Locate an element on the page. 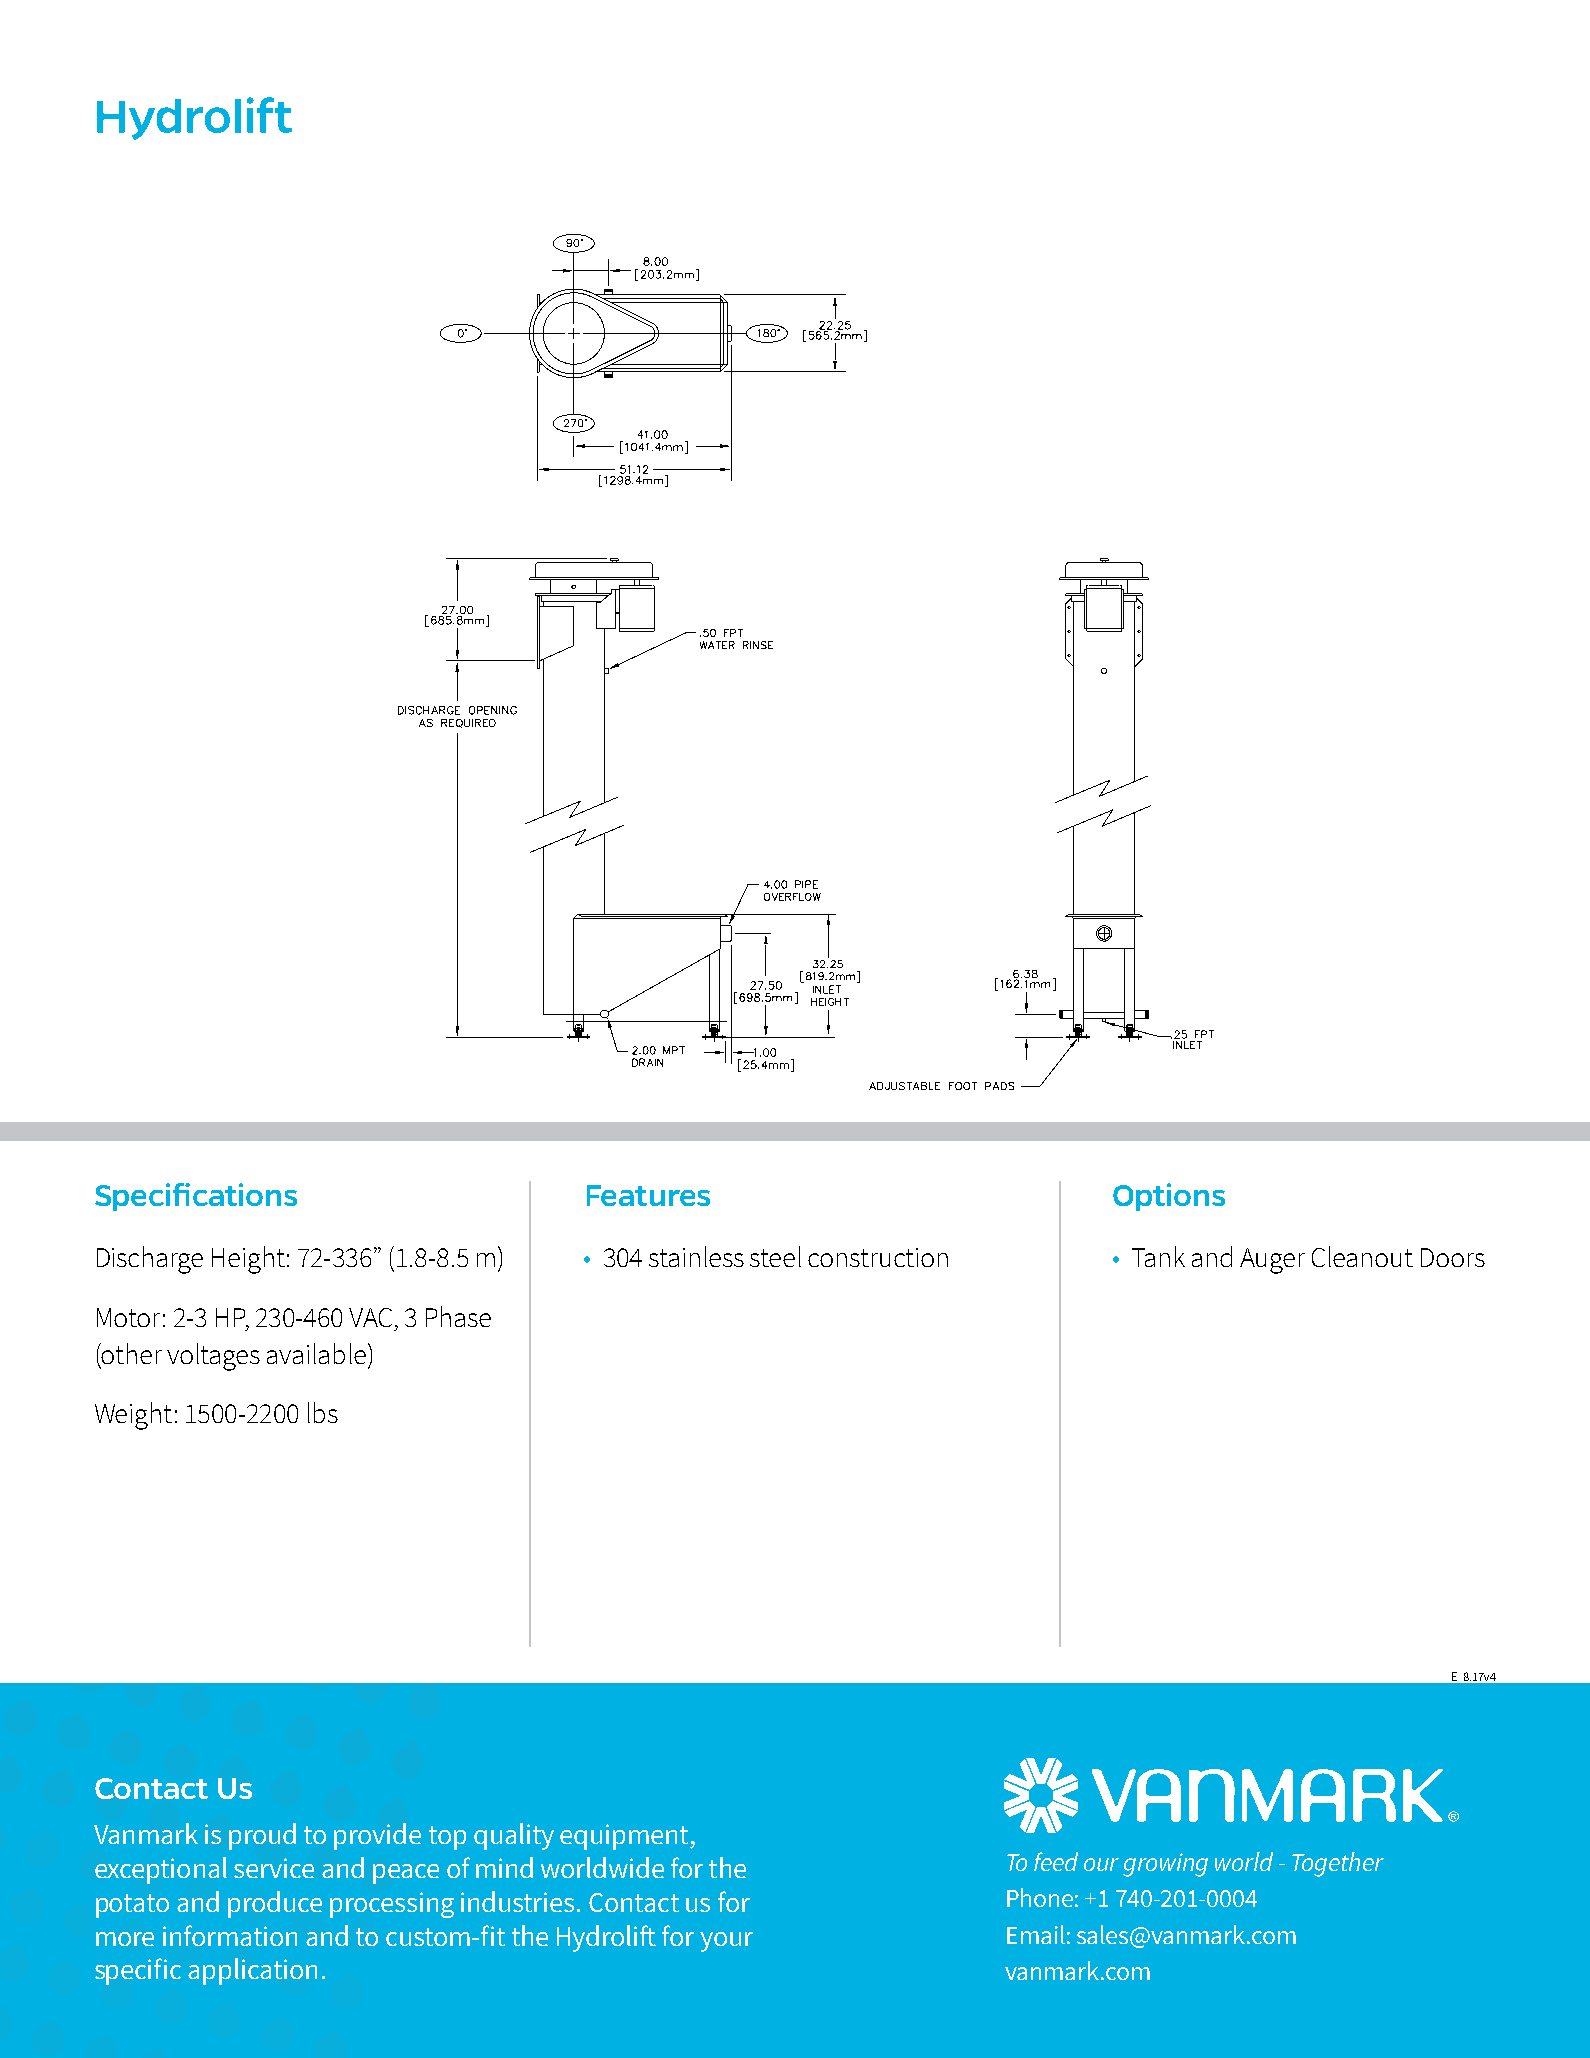 The image size is (1590, 2058). Together is located at coordinates (1338, 1864).
